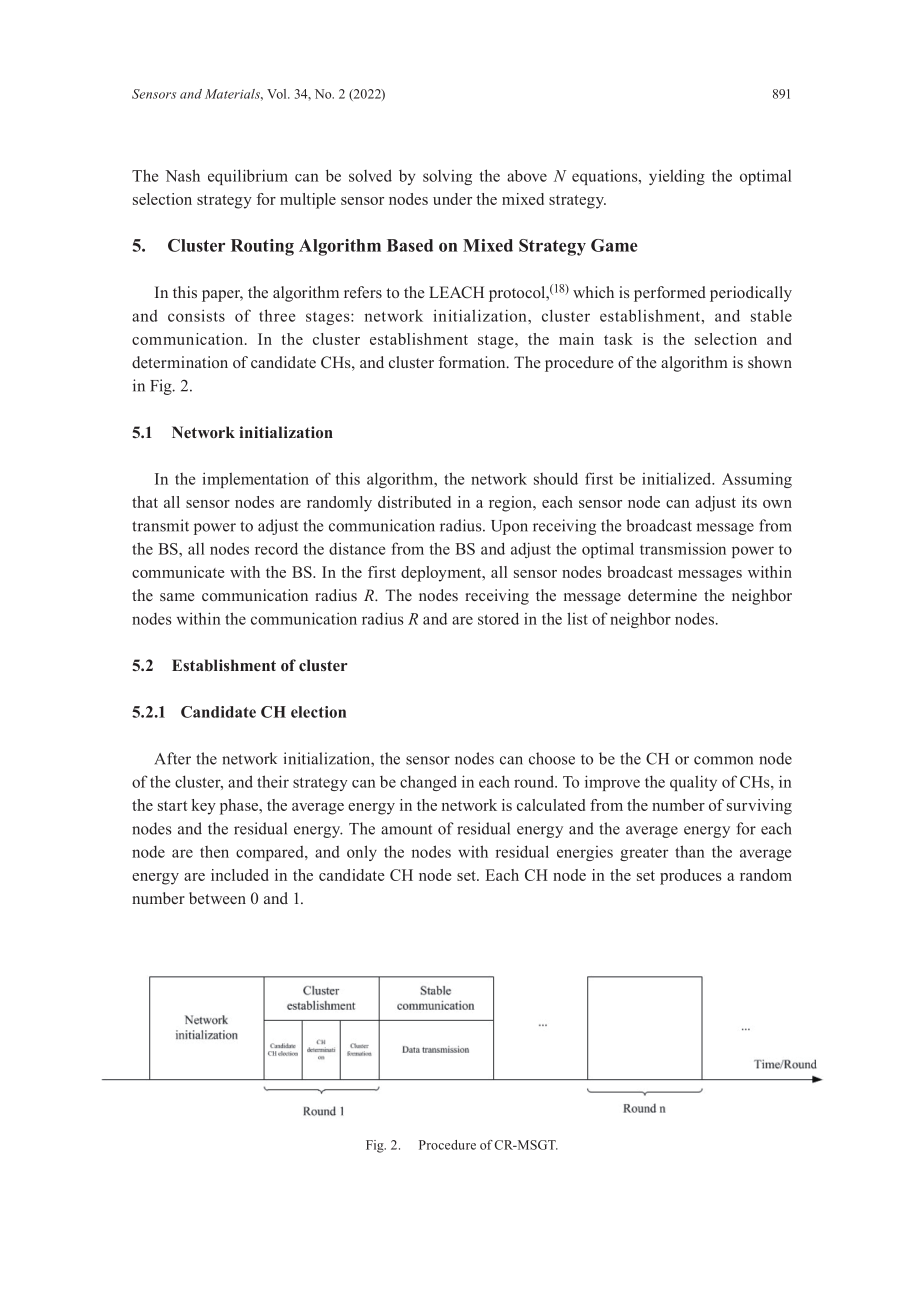 This screenshot has width=924, height=1308. What do you see at coordinates (447, 177) in the screenshot?
I see `solving` at bounding box center [447, 177].
